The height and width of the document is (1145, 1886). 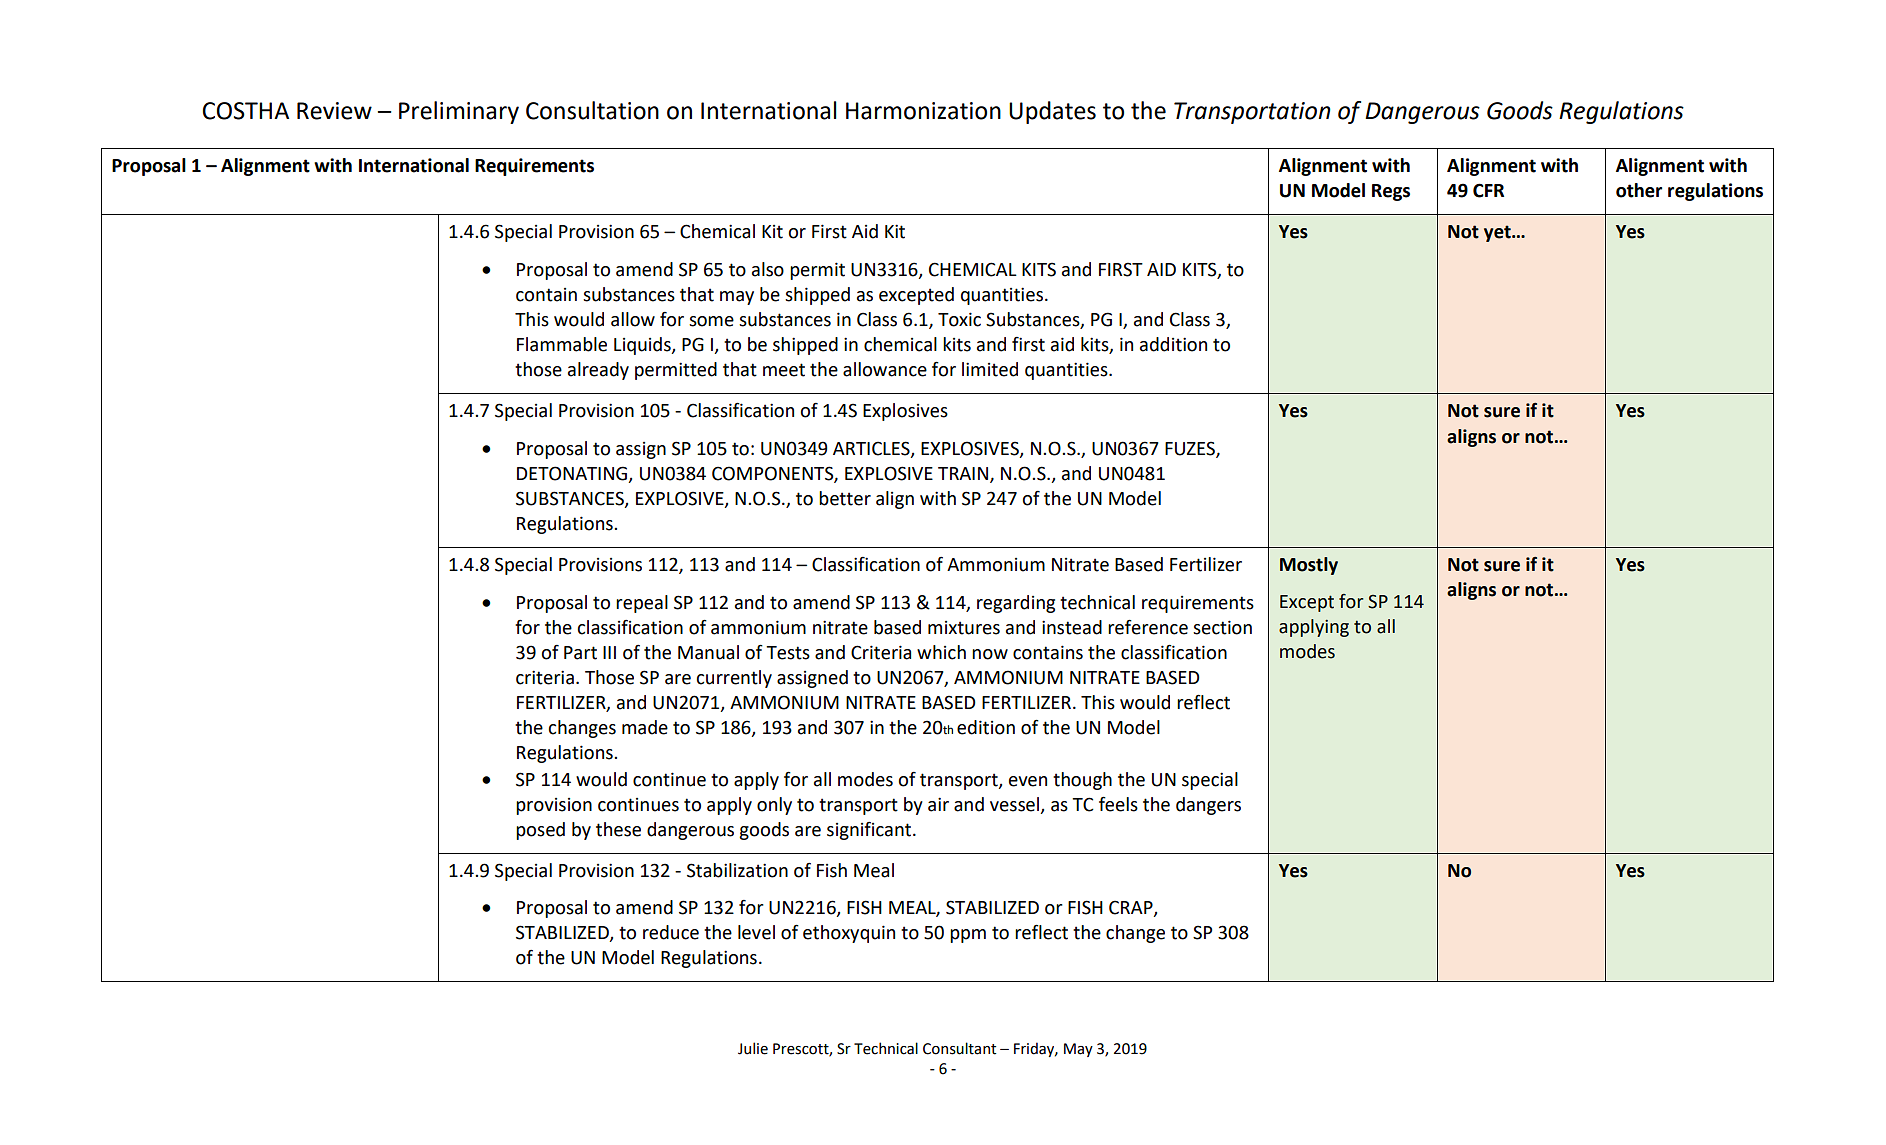 I want to click on Julie, so click(x=753, y=1048).
